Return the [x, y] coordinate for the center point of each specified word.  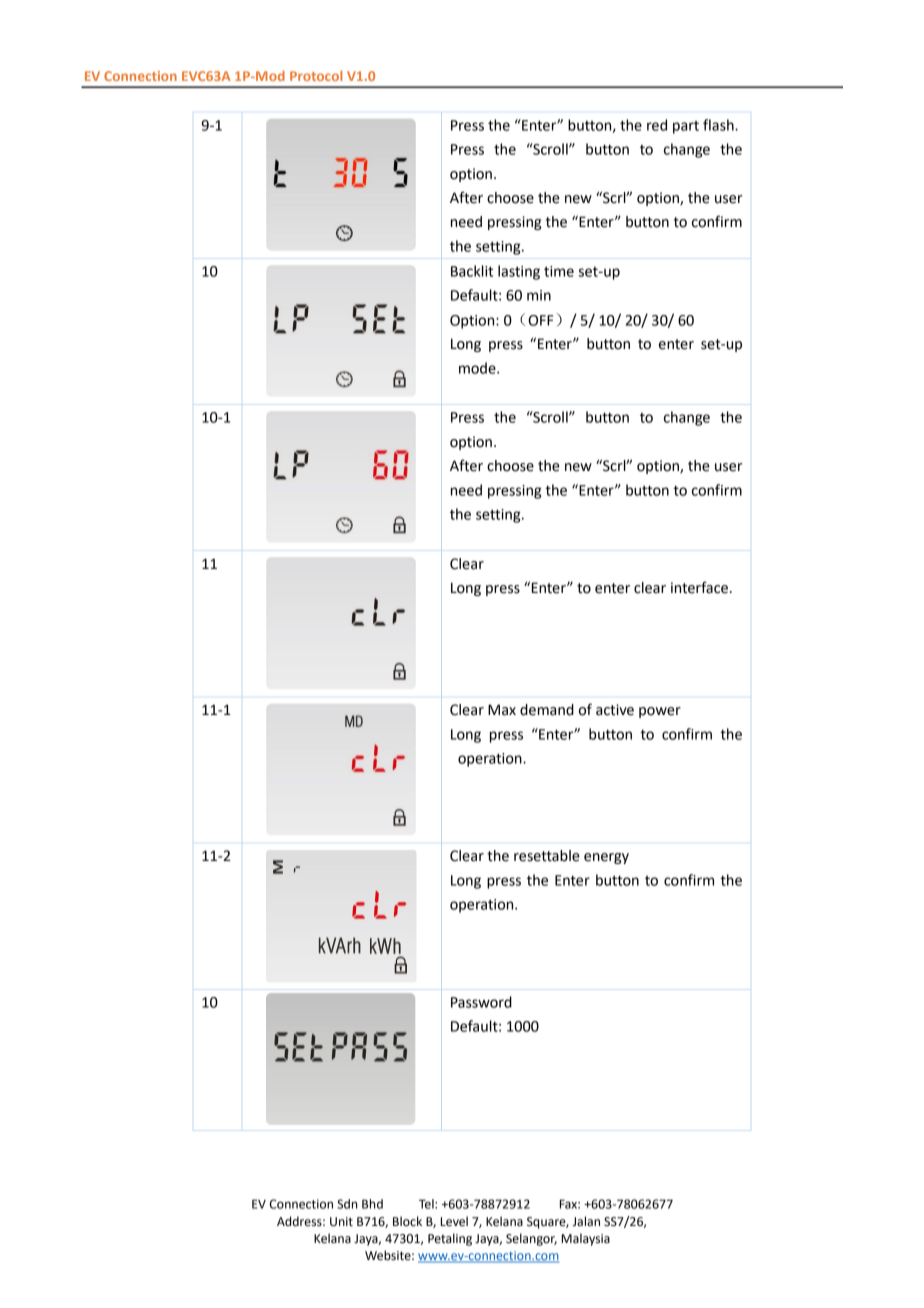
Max [502, 710]
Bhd [372, 1204]
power [660, 712]
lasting [519, 272]
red [657, 125]
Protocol [316, 76]
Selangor [531, 1239]
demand [547, 710]
